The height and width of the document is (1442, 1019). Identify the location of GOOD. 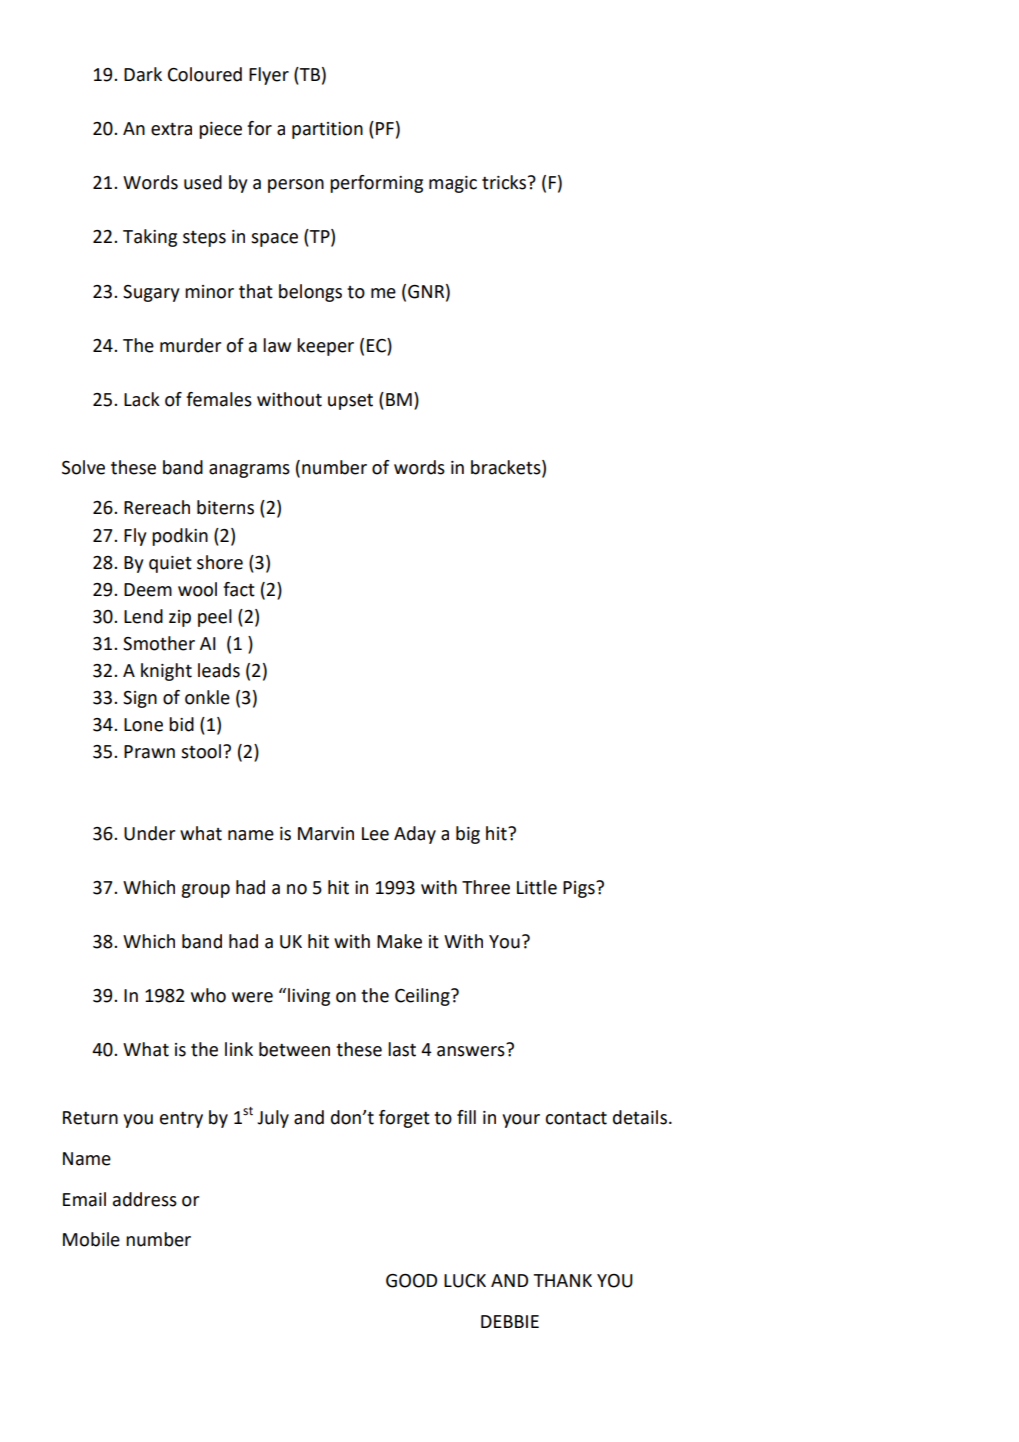
(411, 1281).
